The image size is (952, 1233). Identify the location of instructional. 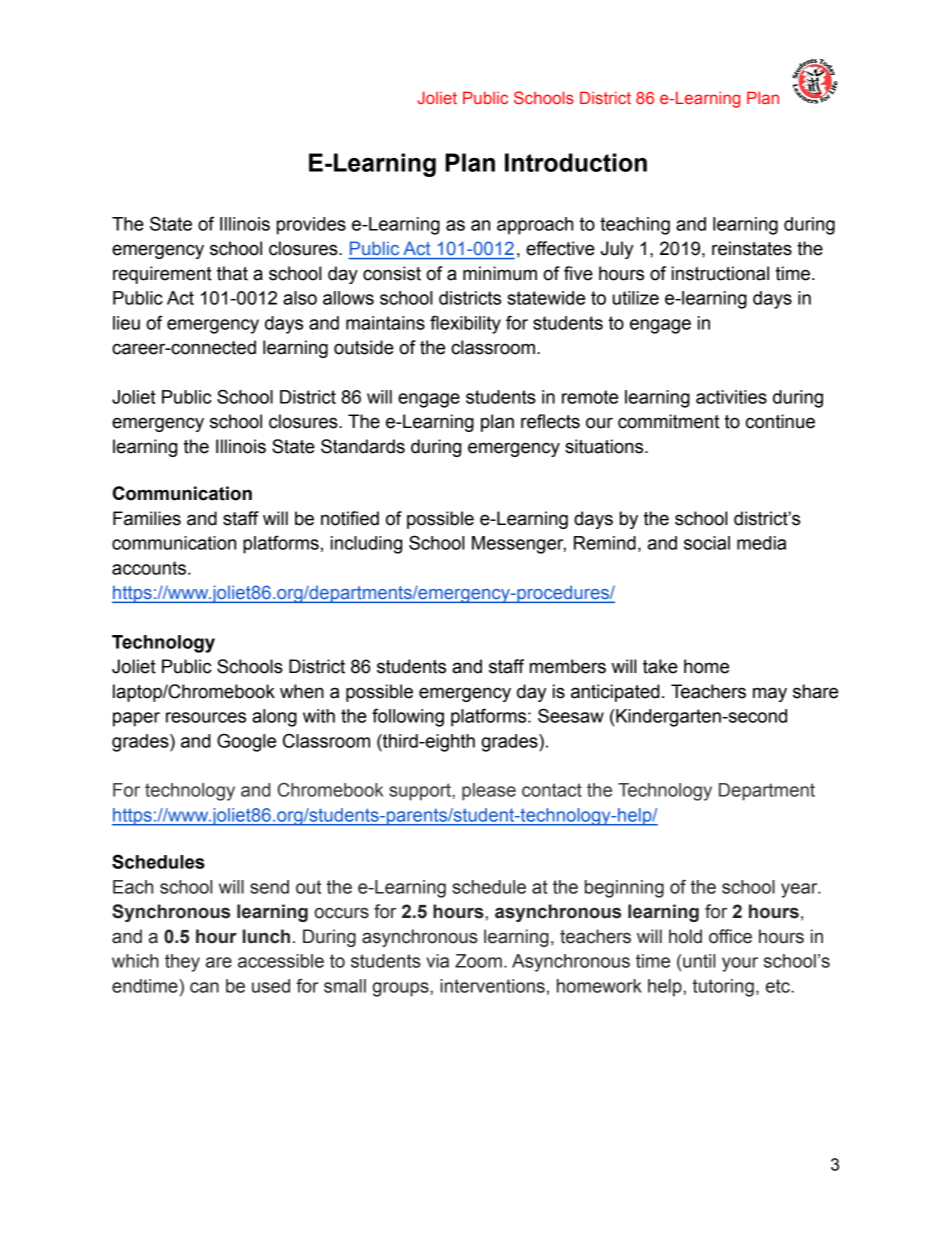
(720, 273).
